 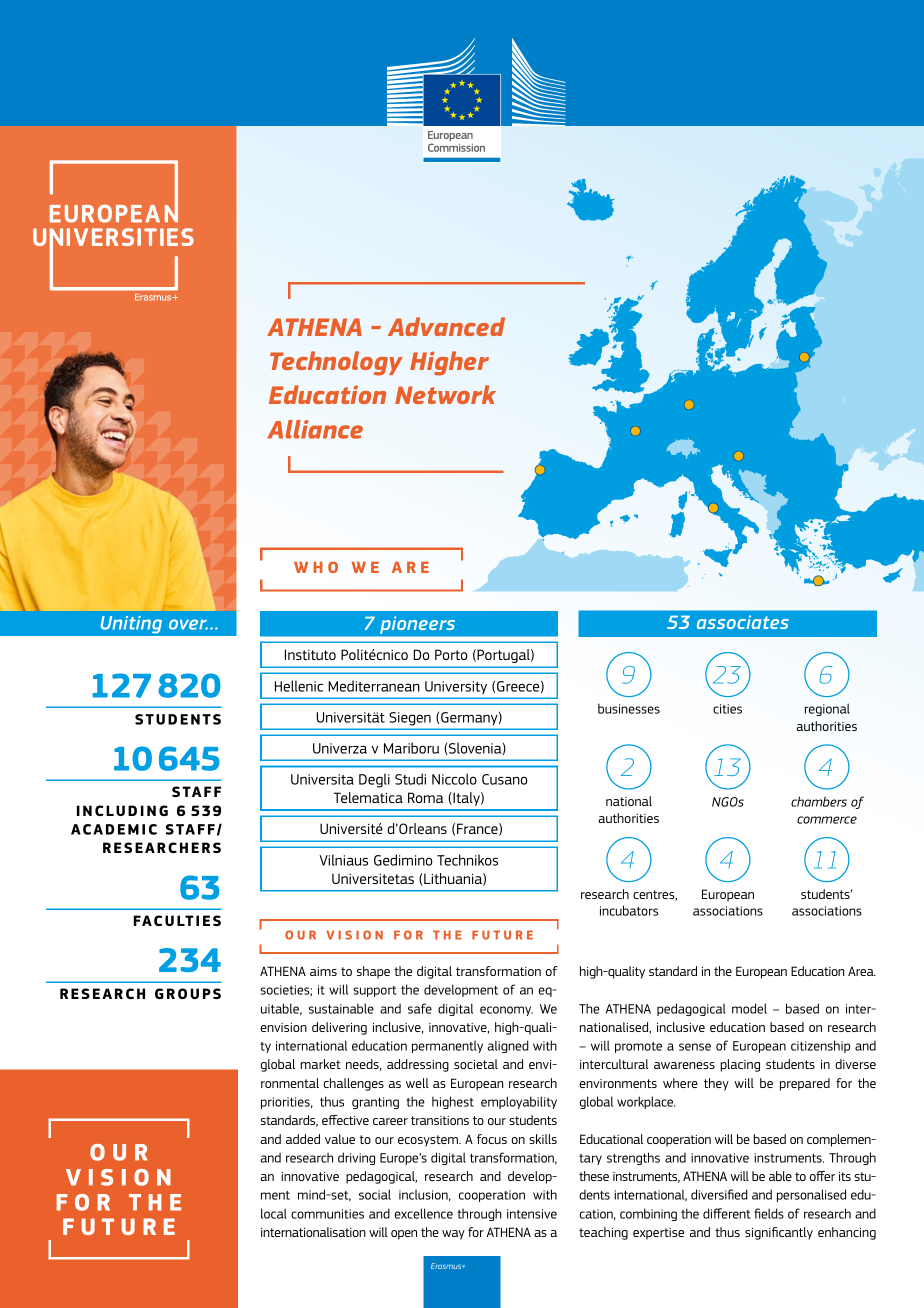 I want to click on Technology, so click(x=336, y=363).
